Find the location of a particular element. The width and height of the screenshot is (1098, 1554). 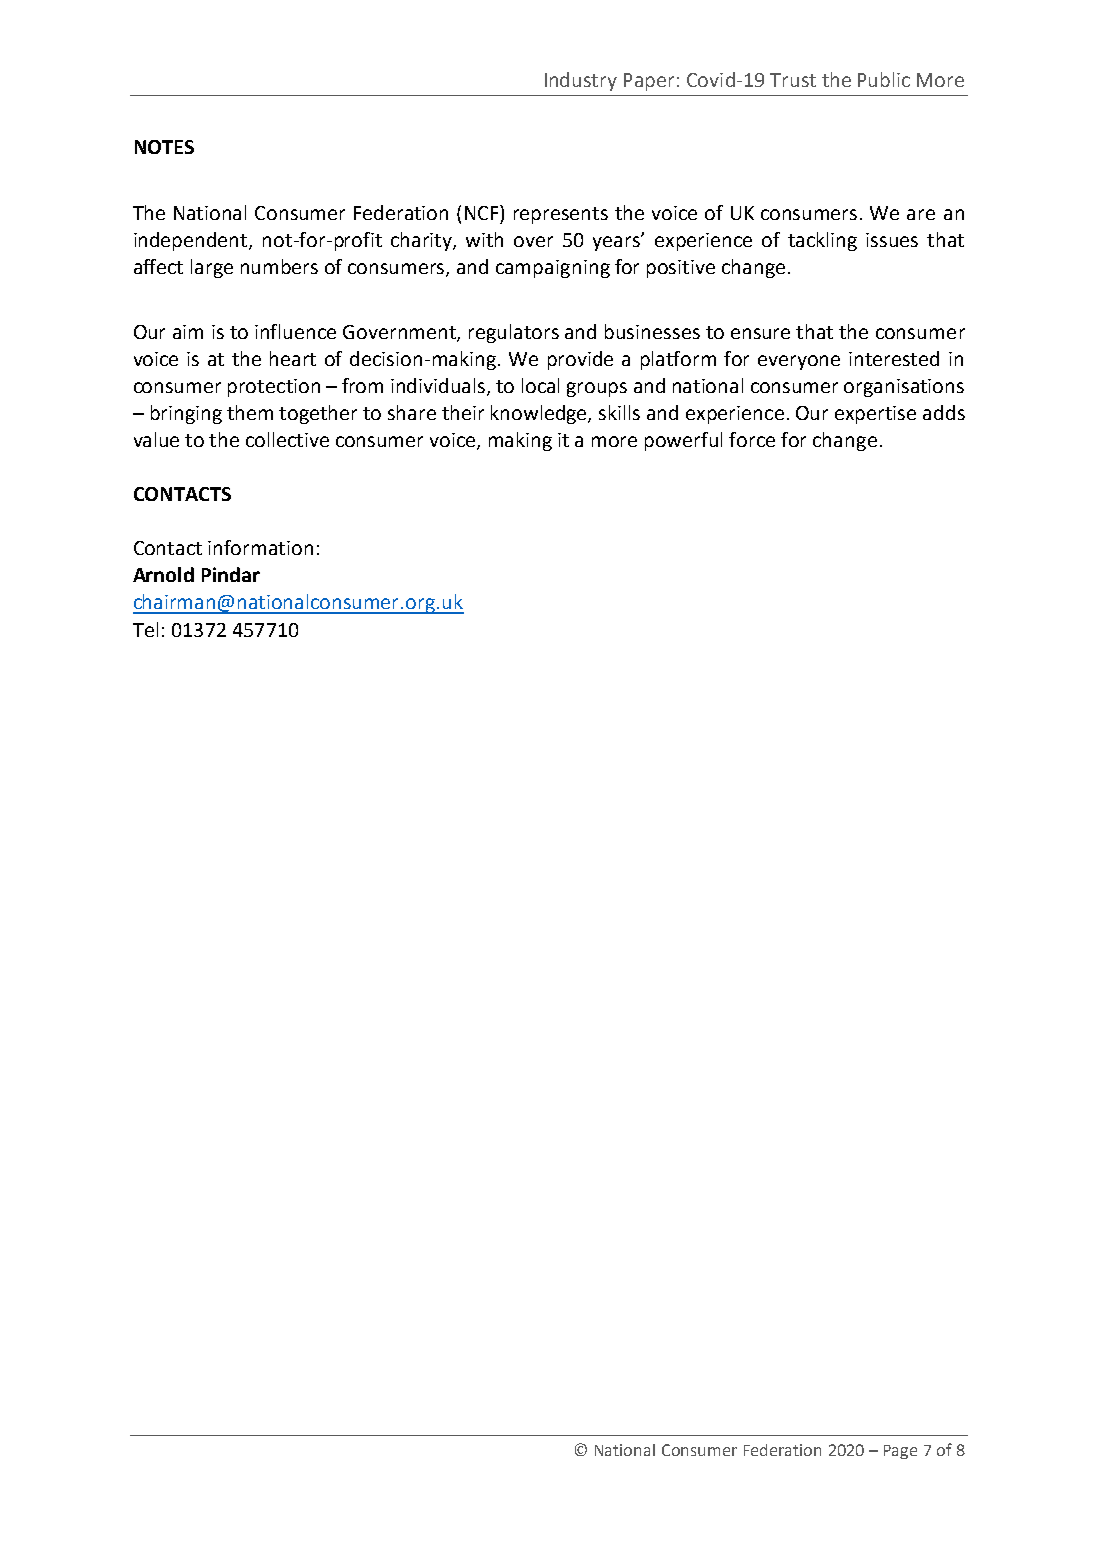

NOTES is located at coordinates (164, 147).
